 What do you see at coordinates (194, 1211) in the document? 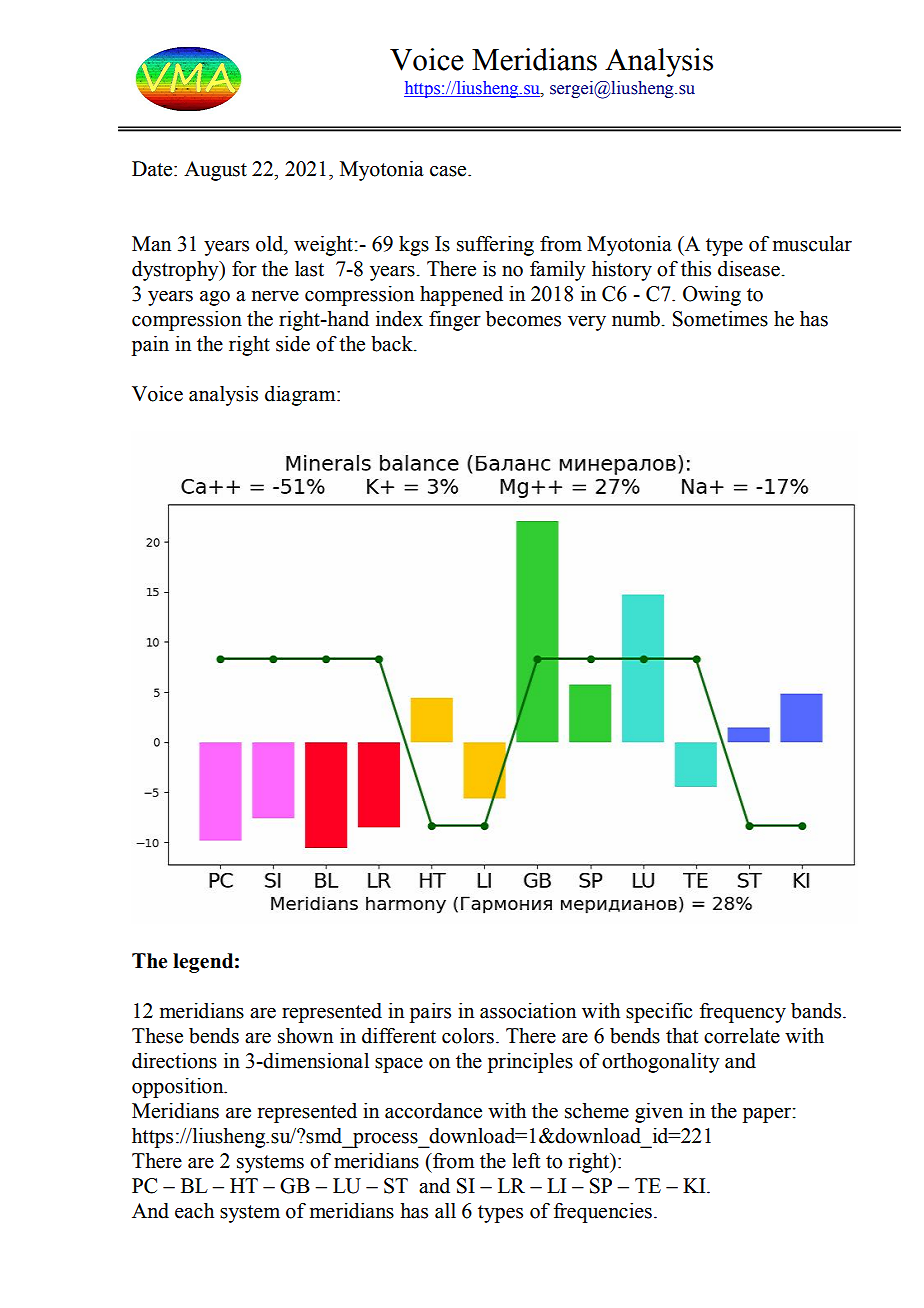
I see `each` at bounding box center [194, 1211].
